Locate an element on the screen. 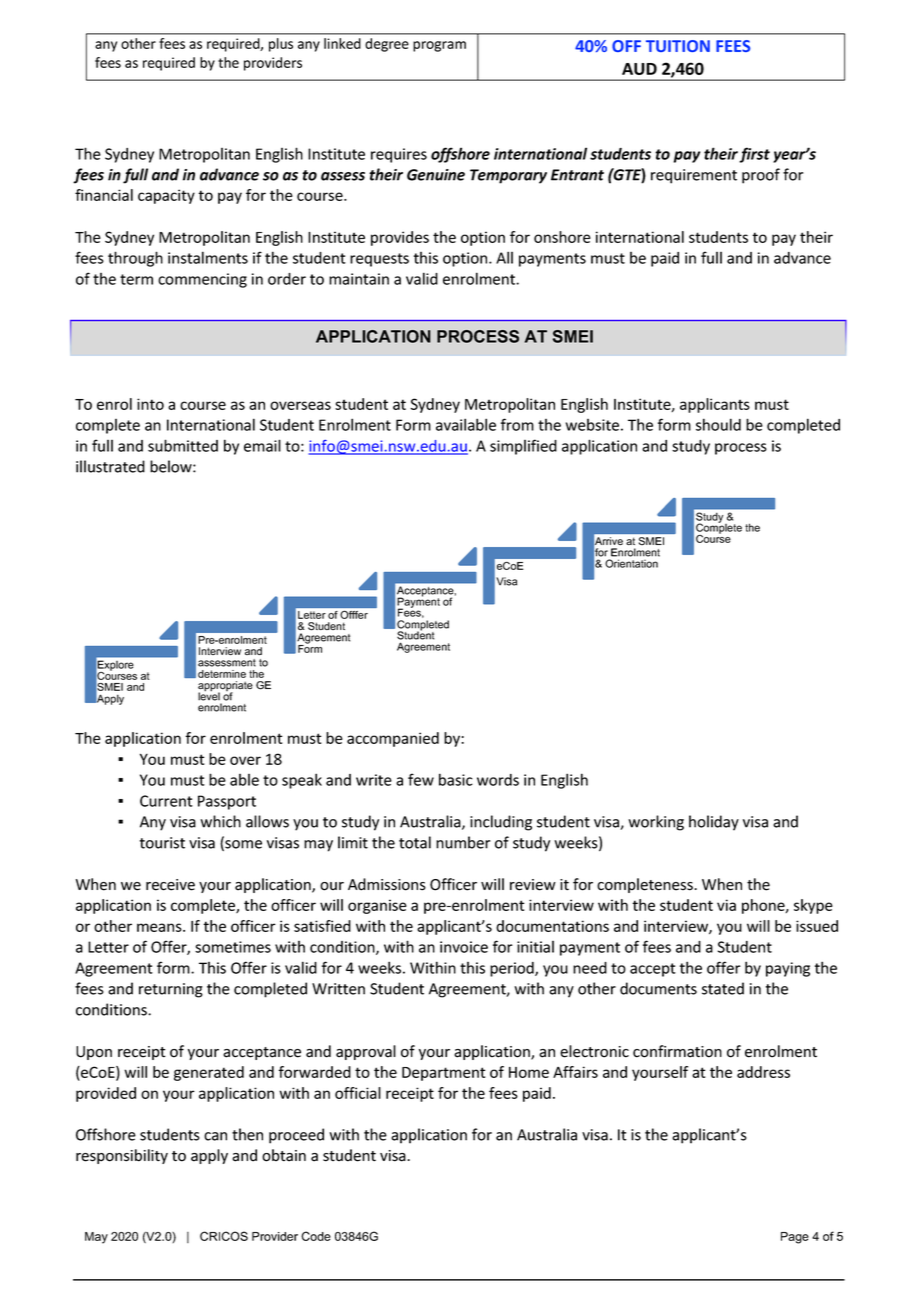 The height and width of the screenshot is (1308, 924). tourist is located at coordinates (162, 843).
